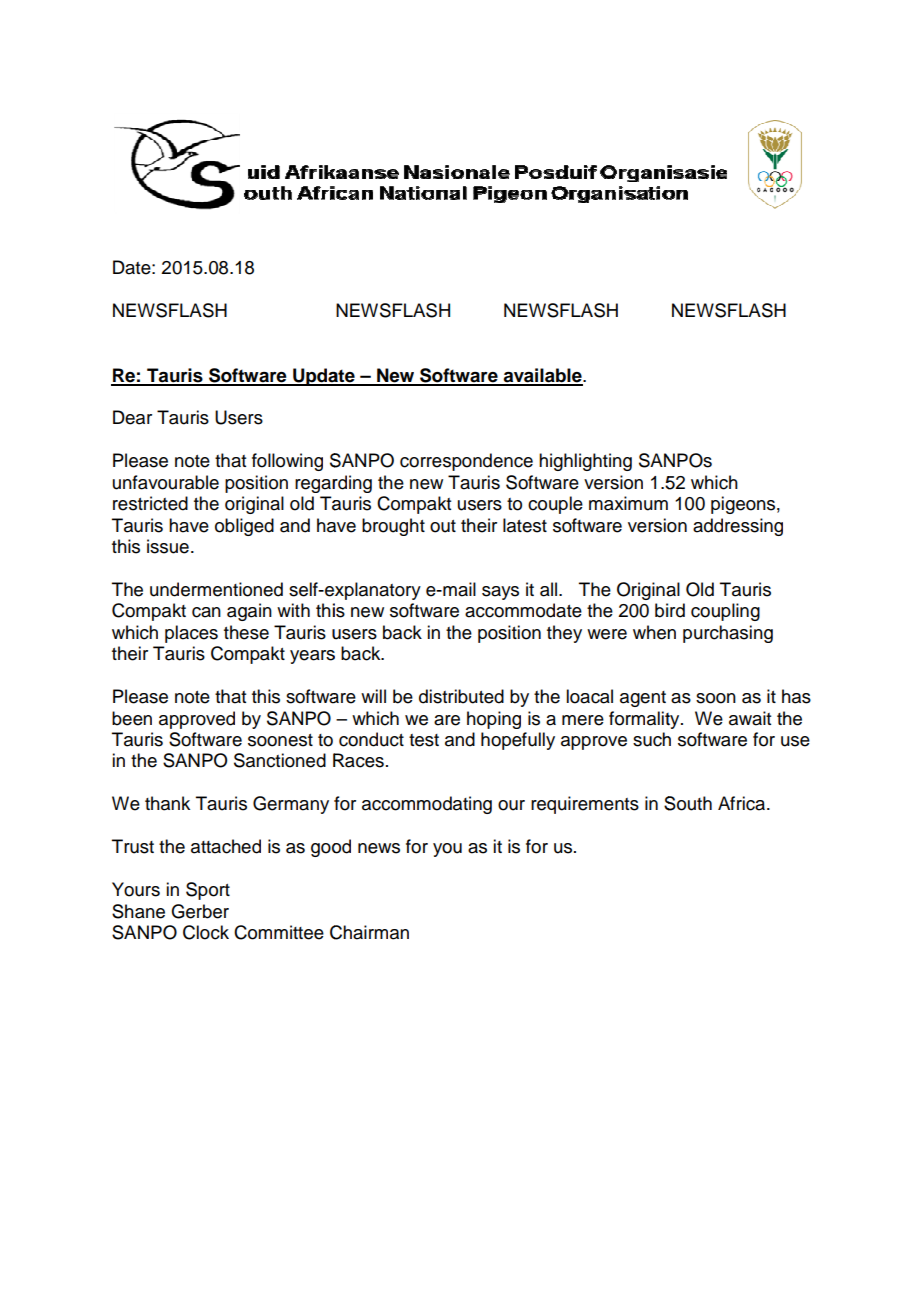 The width and height of the image is (924, 1308). I want to click on Shane, so click(138, 911).
